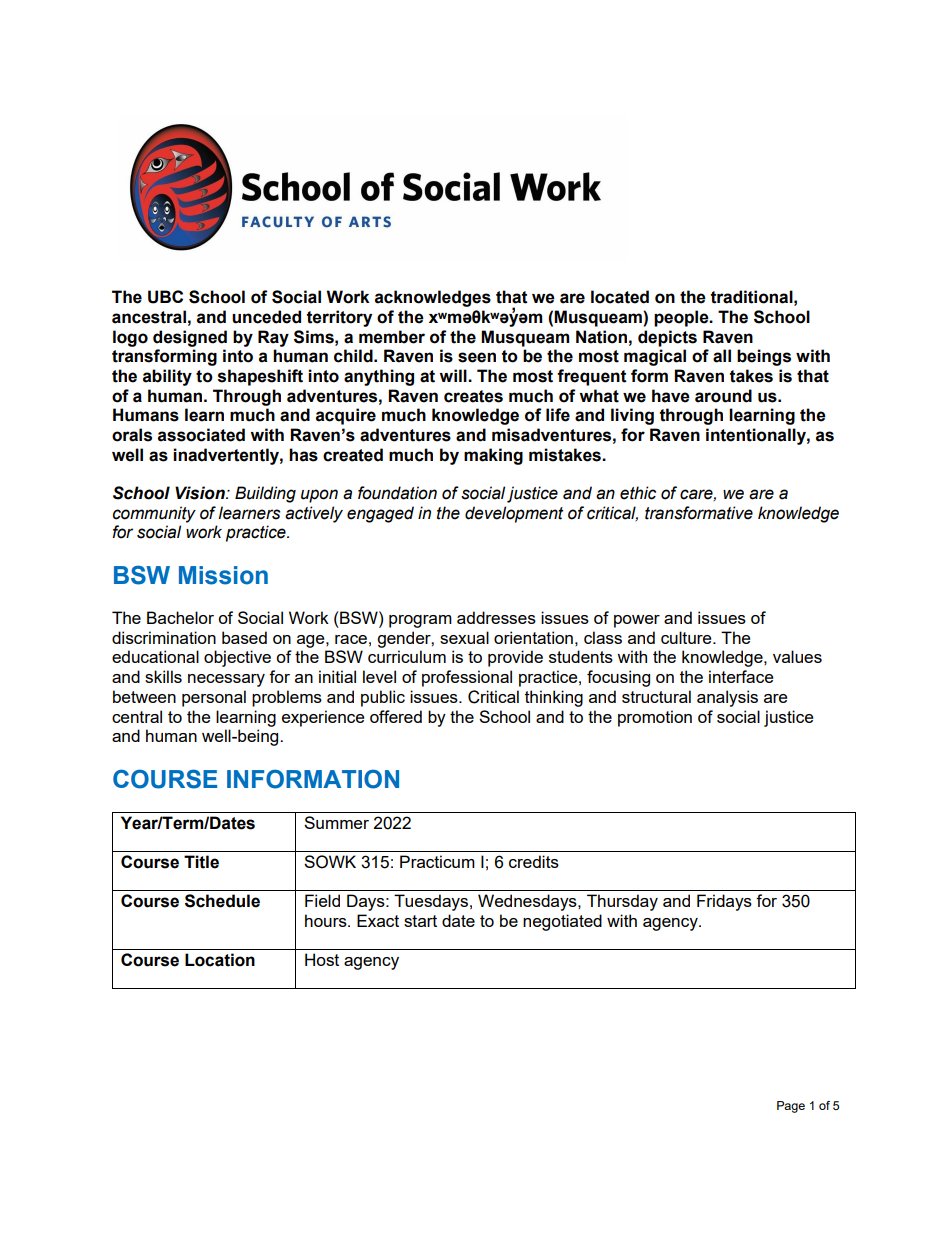 Image resolution: width=952 pixels, height=1233 pixels. Describe the element at coordinates (223, 575) in the screenshot. I see `Mission` at that location.
